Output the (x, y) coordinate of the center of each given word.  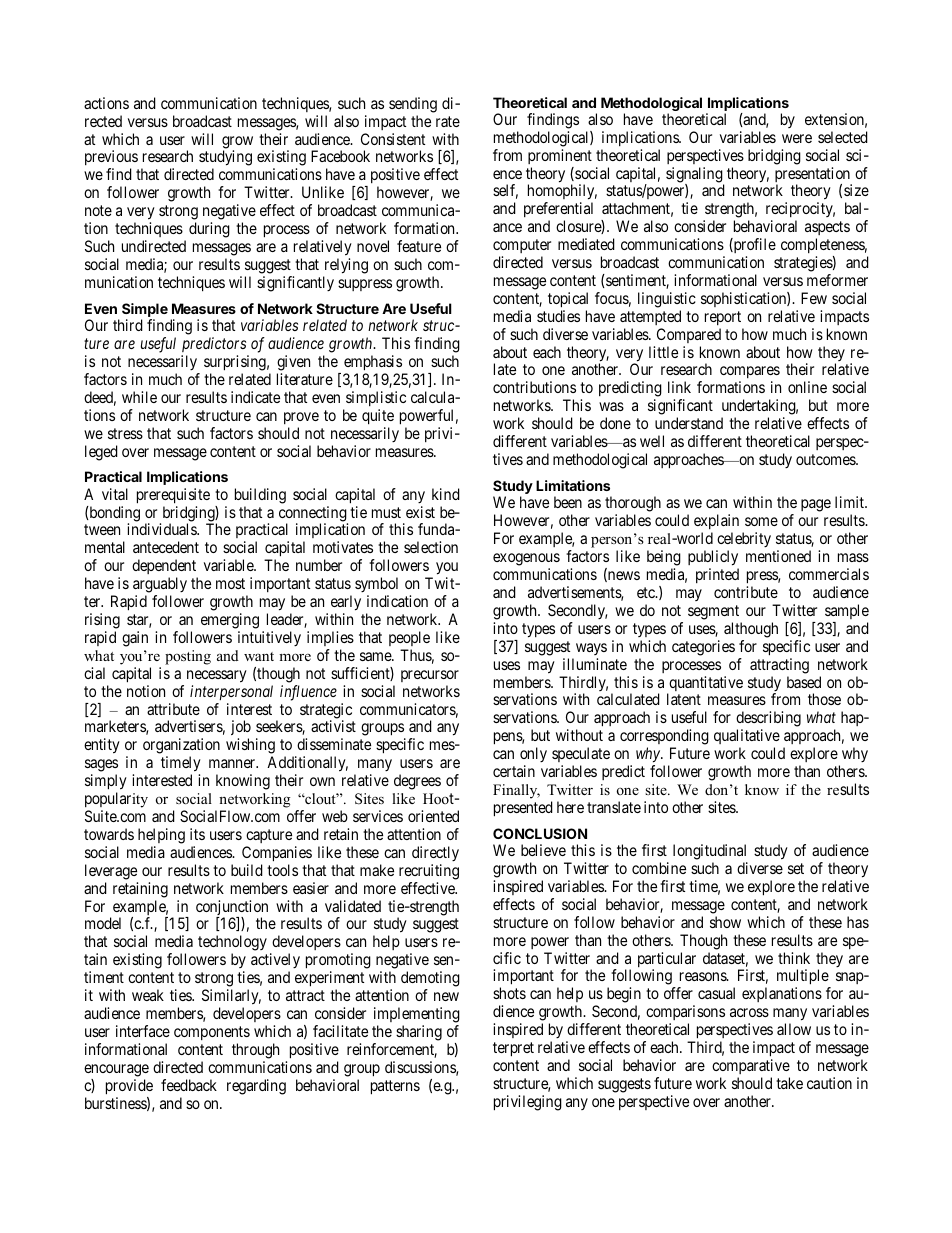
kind (446, 494)
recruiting (429, 872)
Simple (145, 311)
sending (413, 105)
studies (558, 316)
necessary (217, 676)
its (197, 834)
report (723, 318)
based (804, 682)
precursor (430, 676)
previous (111, 159)
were (797, 138)
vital (115, 494)
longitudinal (710, 853)
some (761, 521)
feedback (189, 1085)
